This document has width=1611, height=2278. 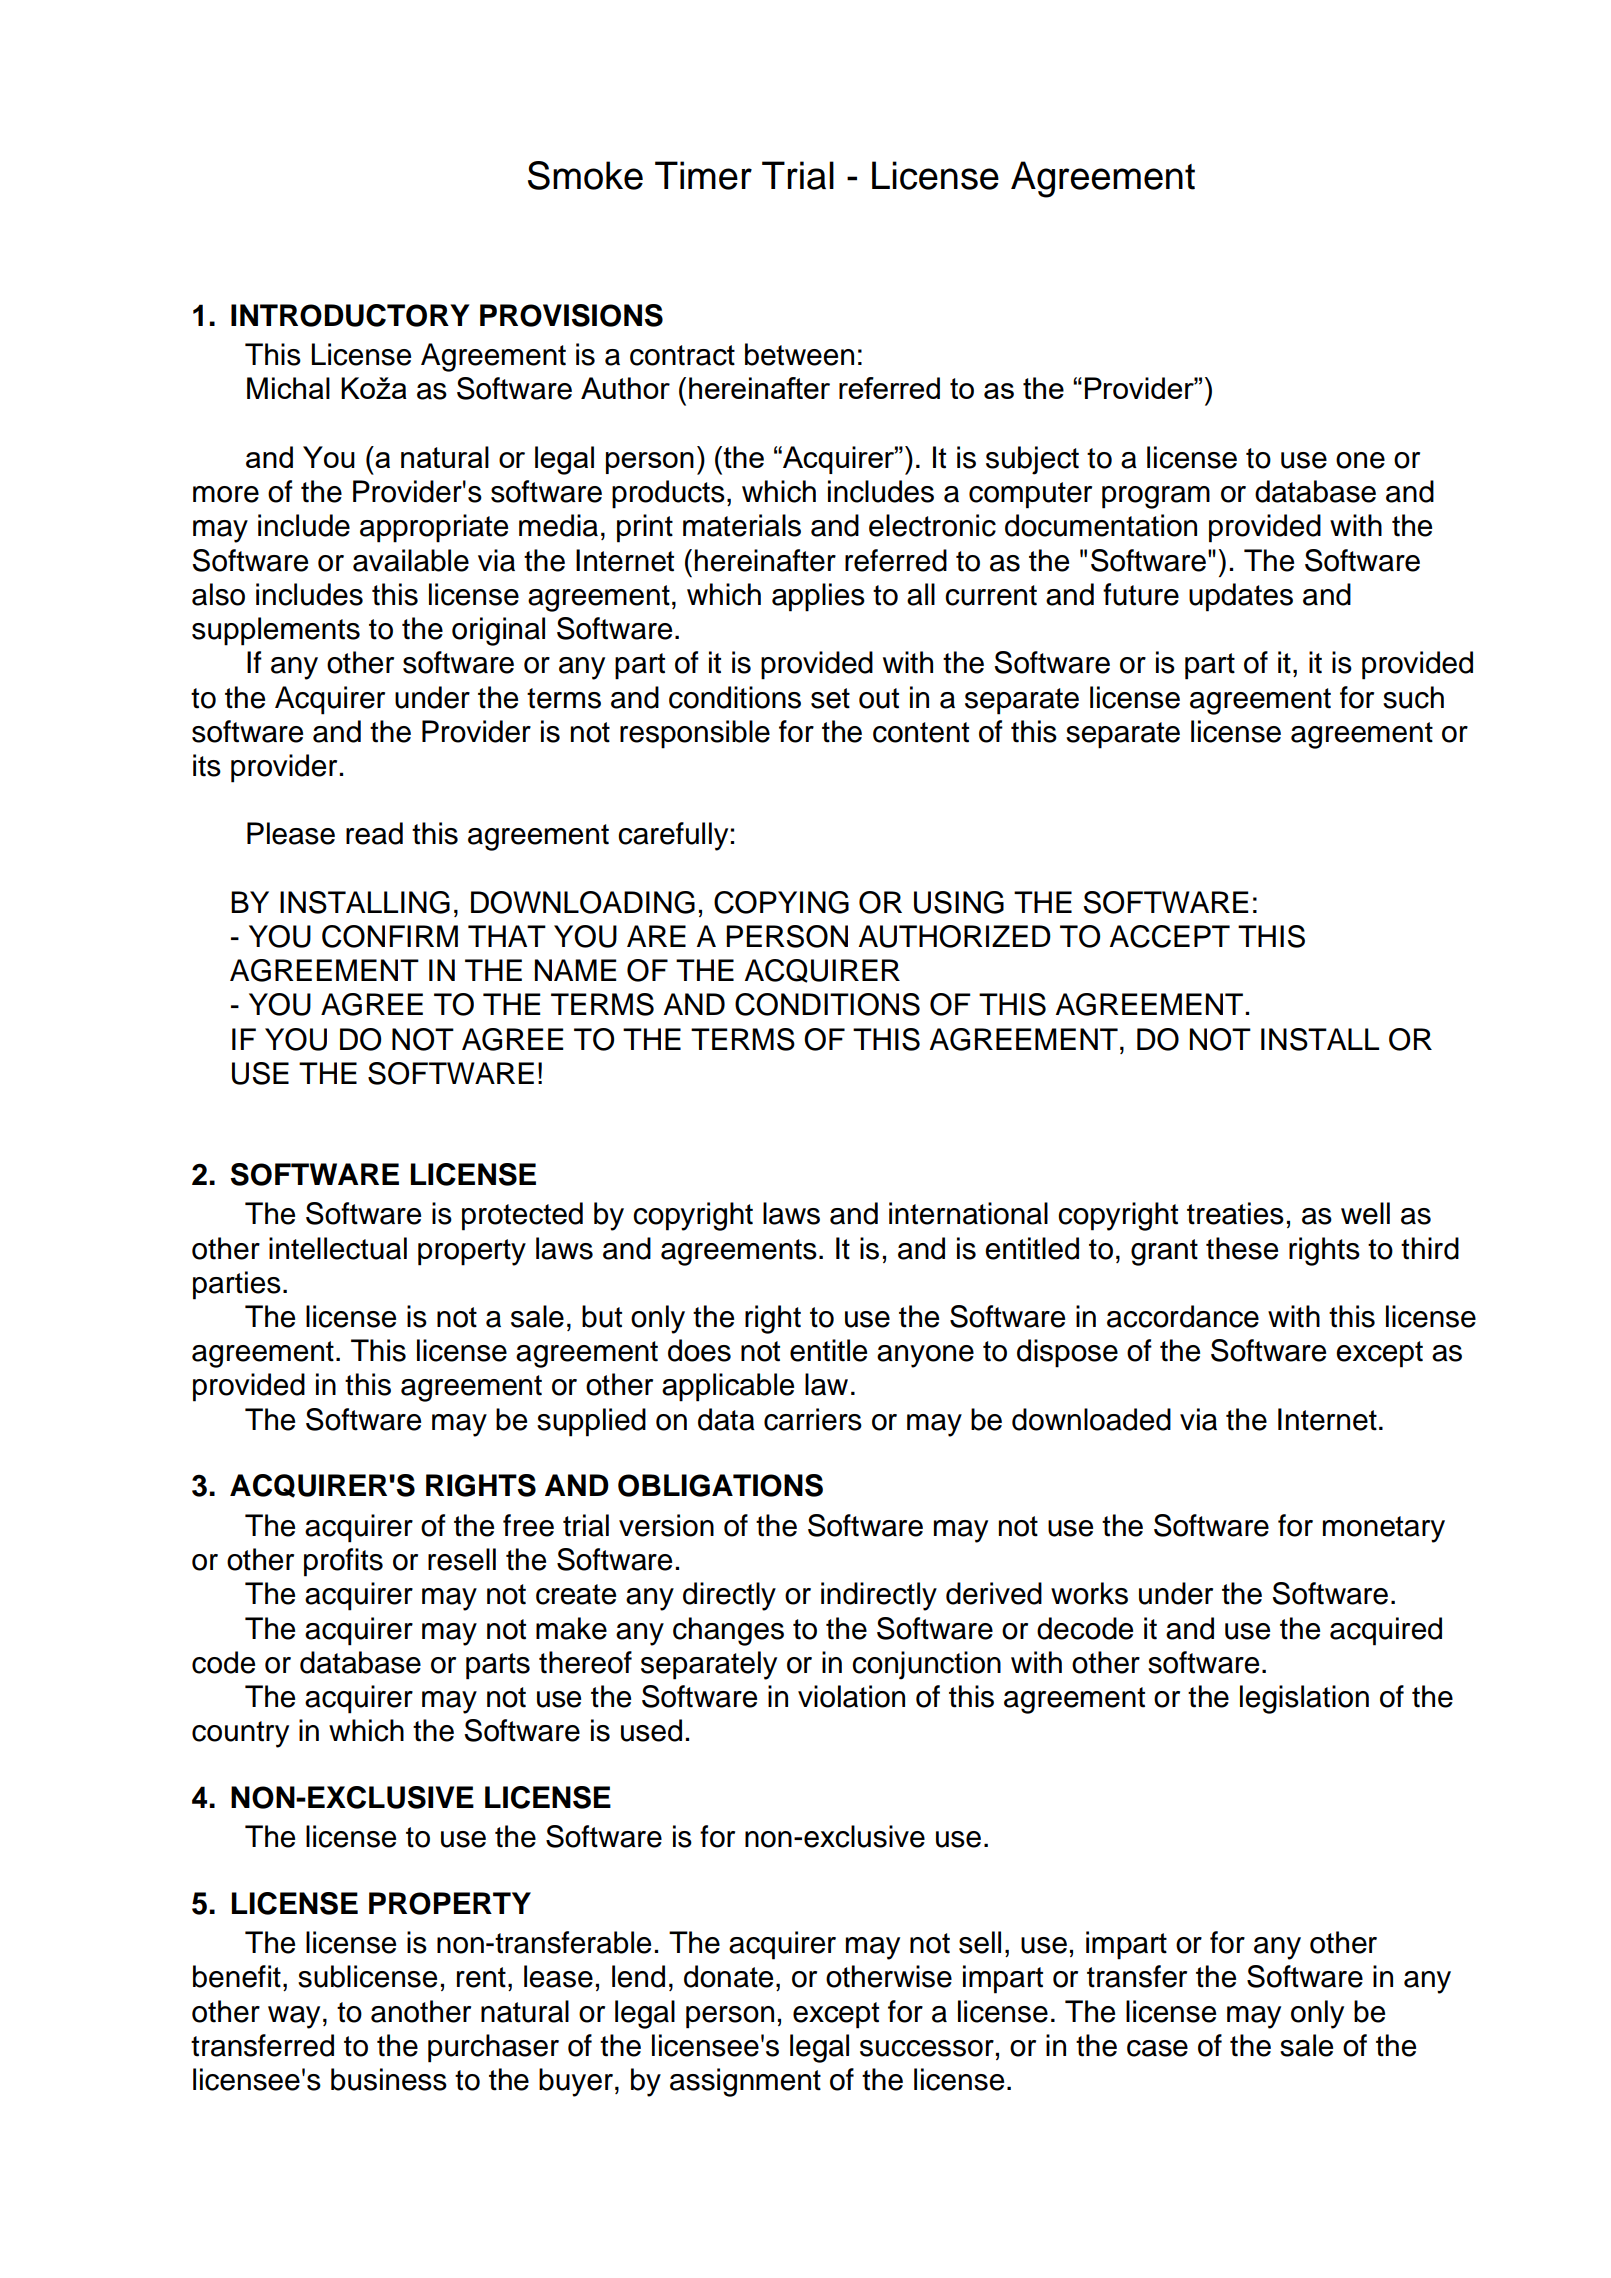 I want to click on program, so click(x=1156, y=497).
